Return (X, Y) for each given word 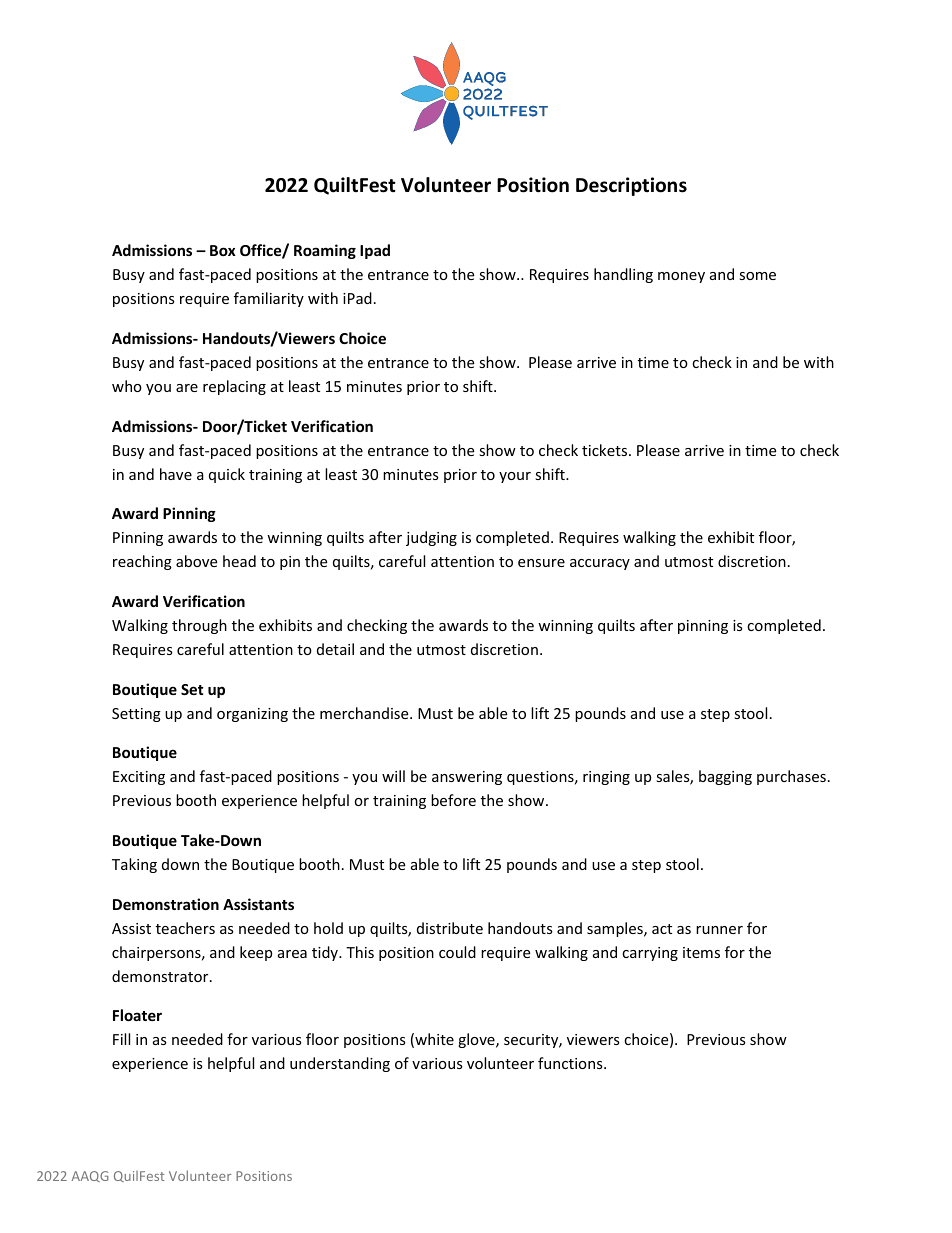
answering (467, 778)
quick (227, 475)
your (515, 477)
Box (223, 250)
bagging (725, 777)
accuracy (600, 564)
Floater (137, 1015)
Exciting (139, 778)
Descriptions (631, 186)
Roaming (325, 251)
